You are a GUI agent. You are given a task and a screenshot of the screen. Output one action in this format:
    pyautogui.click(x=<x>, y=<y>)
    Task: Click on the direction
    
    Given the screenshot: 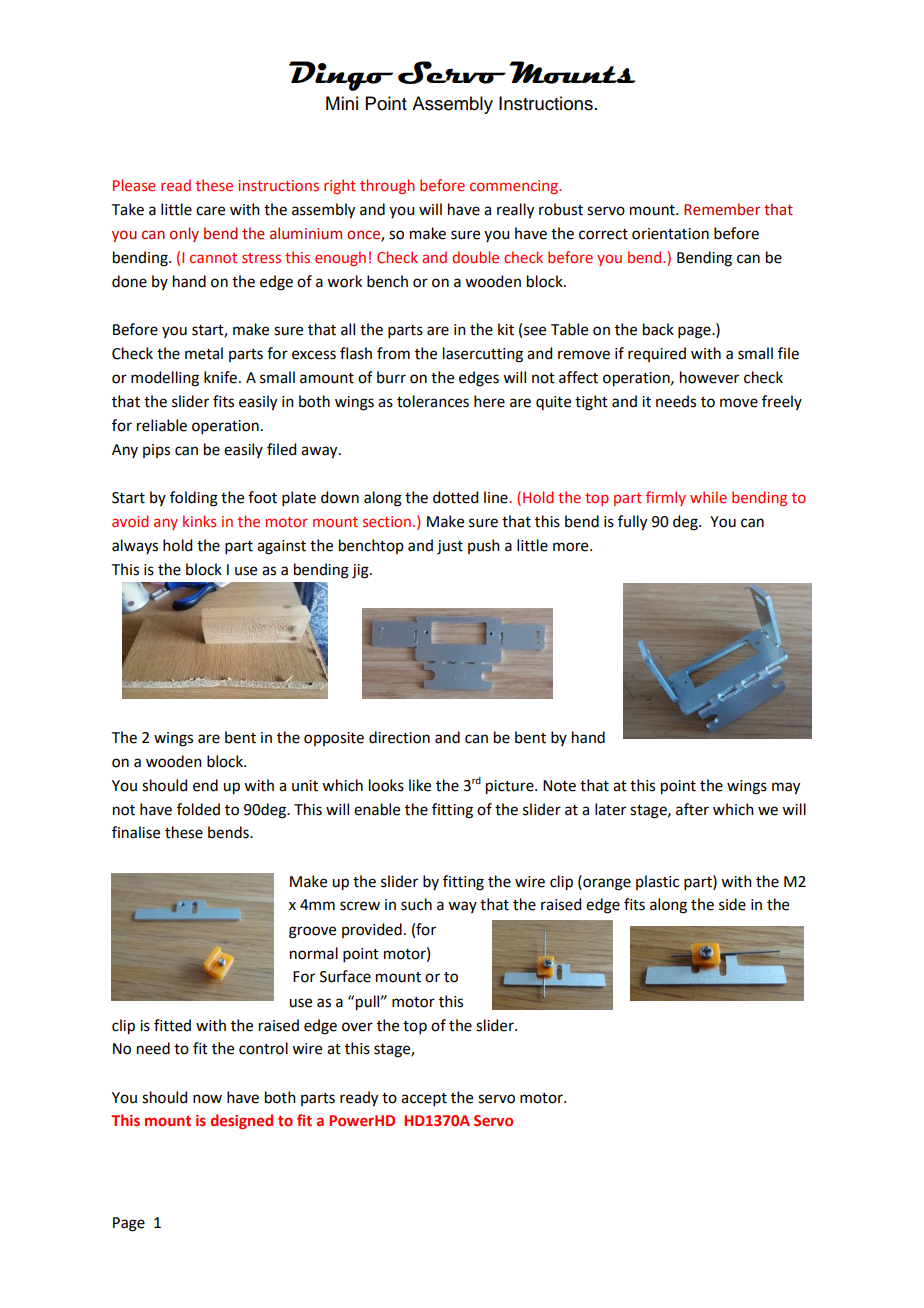 What is the action you would take?
    pyautogui.click(x=399, y=737)
